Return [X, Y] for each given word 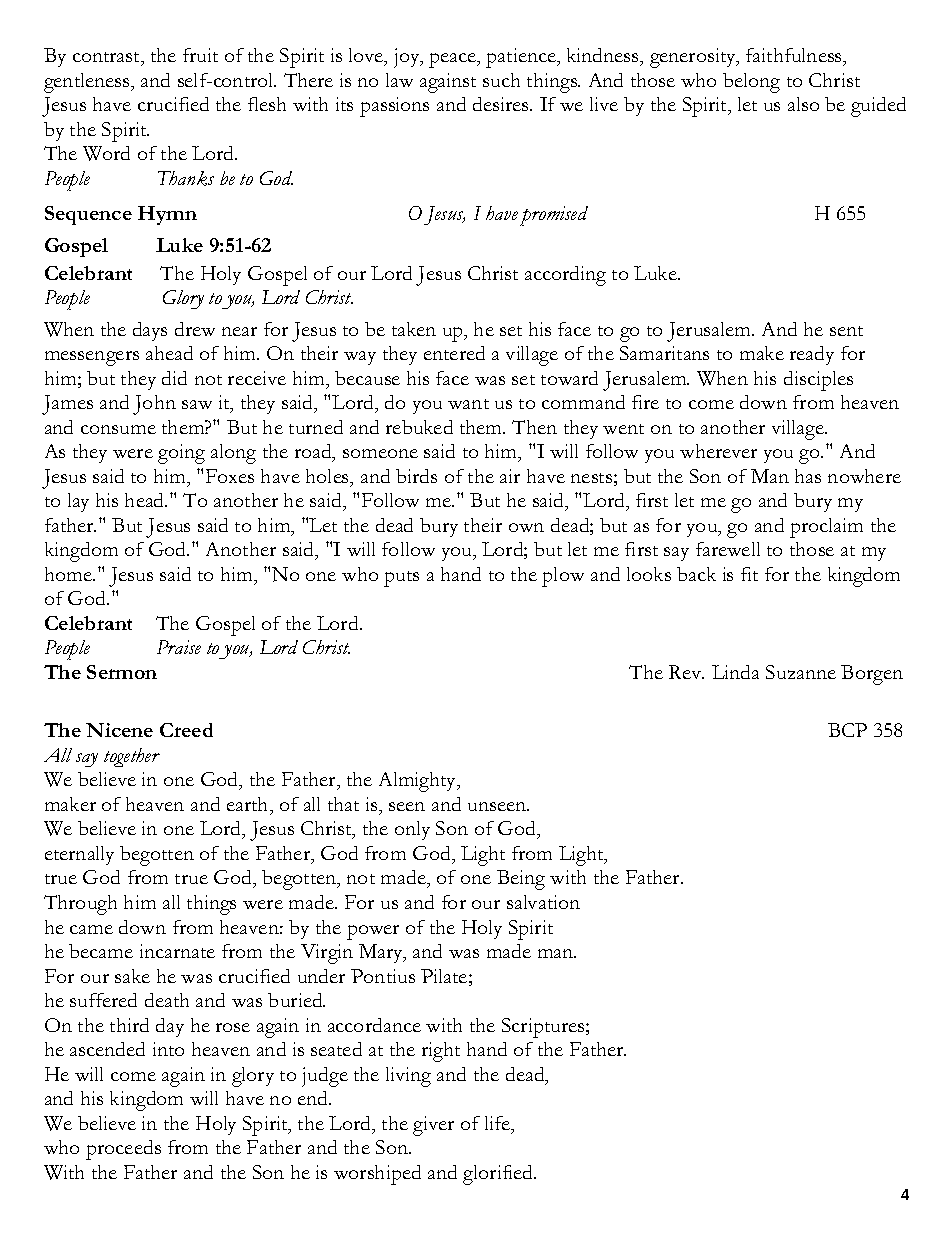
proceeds [123, 1150]
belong [751, 83]
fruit [200, 55]
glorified [499, 1175]
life [498, 1123]
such [501, 80]
